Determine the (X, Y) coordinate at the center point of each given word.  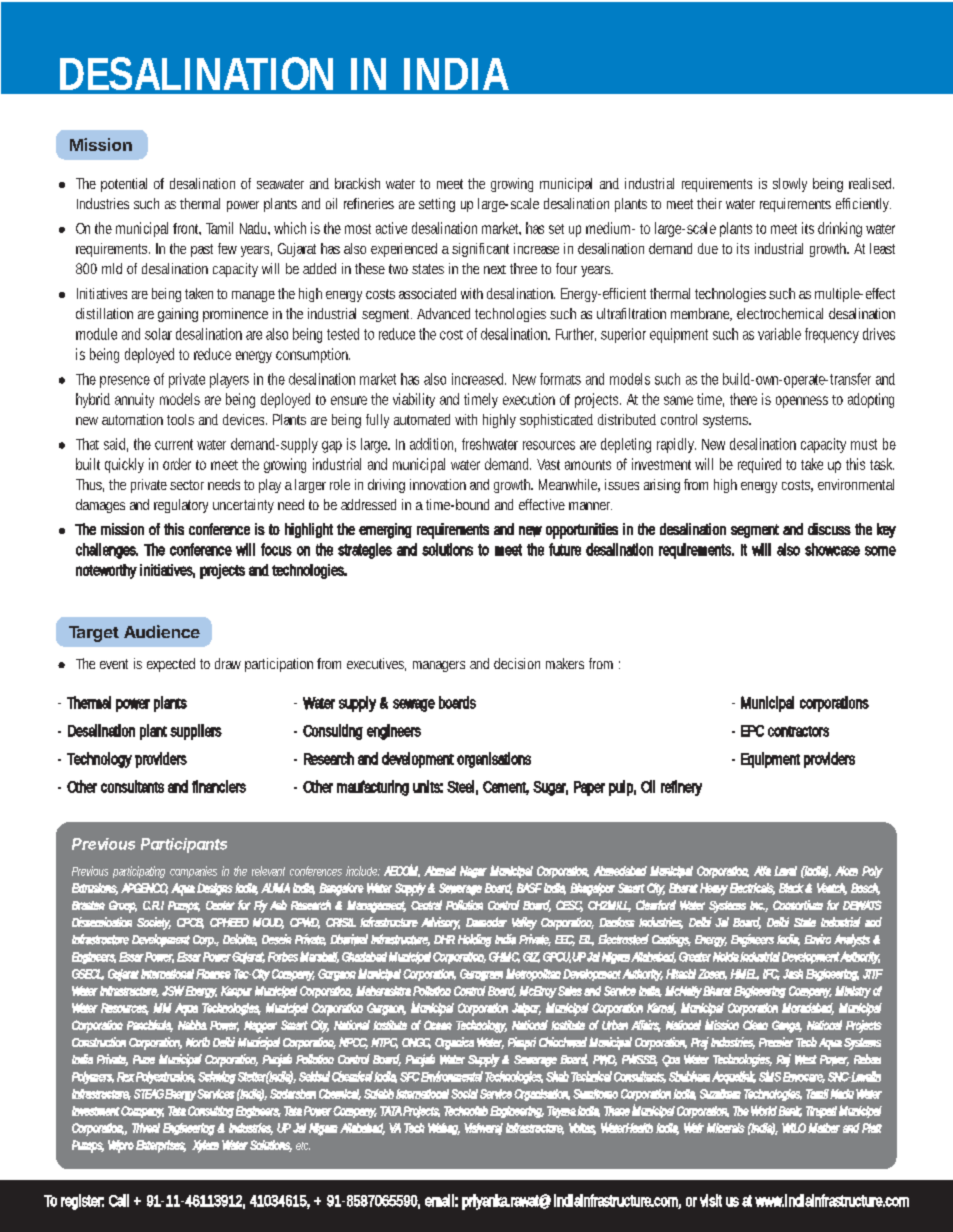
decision (517, 663)
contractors (798, 731)
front (187, 229)
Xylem (205, 1146)
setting (437, 205)
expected (171, 665)
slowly (790, 185)
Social (464, 1094)
